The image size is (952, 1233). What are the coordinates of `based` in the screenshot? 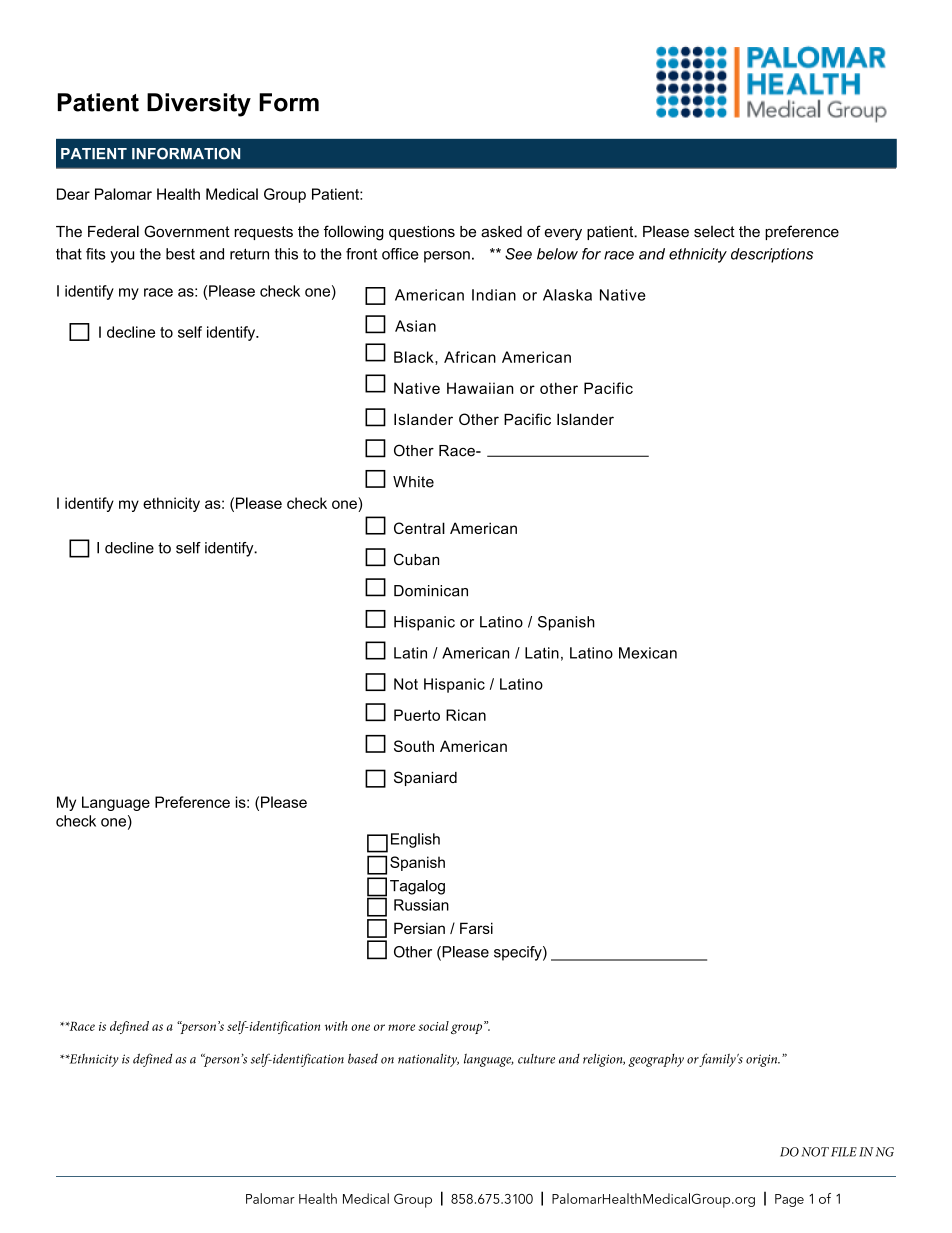 It's located at (363, 1058).
